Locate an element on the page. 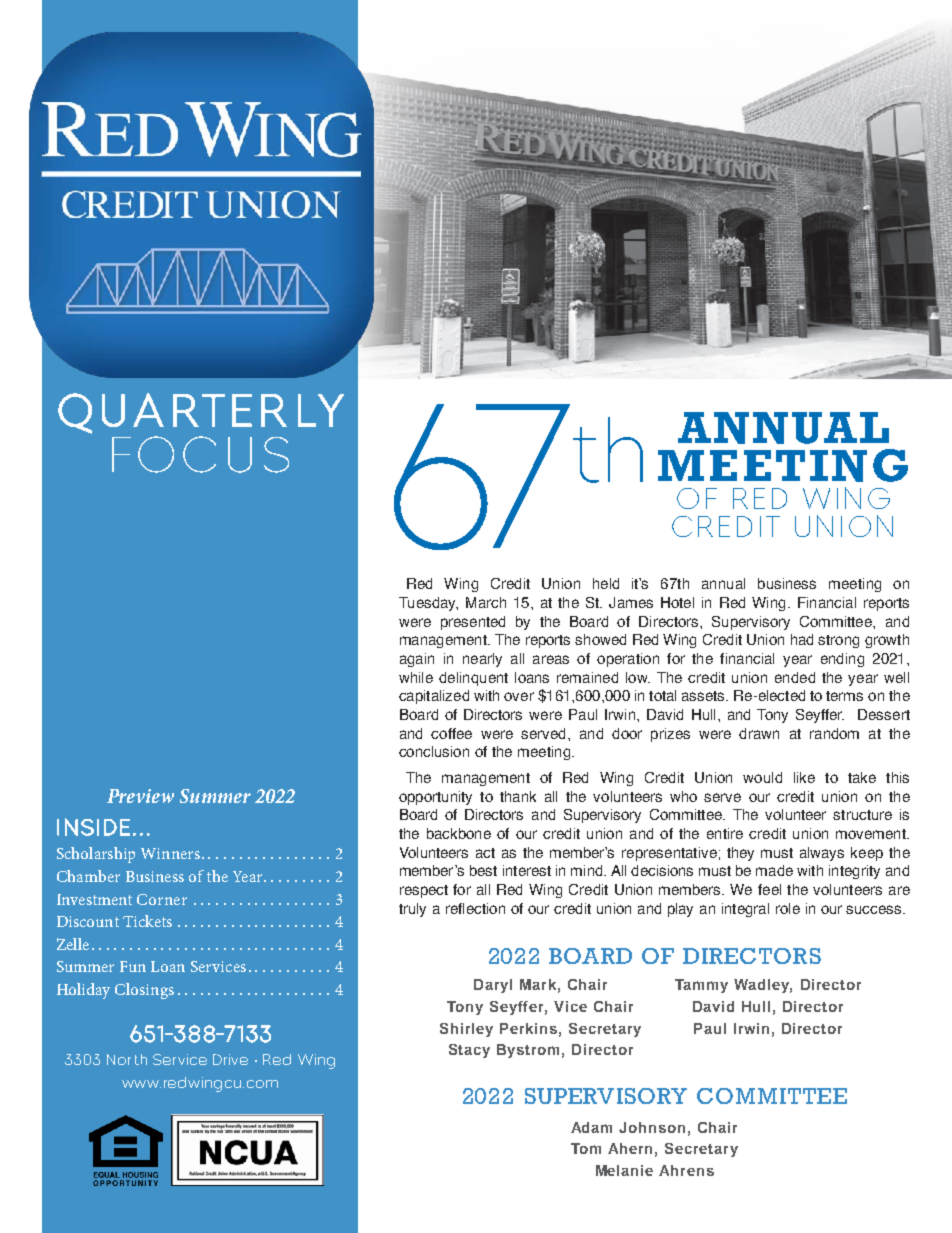 The width and height of the image is (952, 1233). structure is located at coordinates (862, 815).
